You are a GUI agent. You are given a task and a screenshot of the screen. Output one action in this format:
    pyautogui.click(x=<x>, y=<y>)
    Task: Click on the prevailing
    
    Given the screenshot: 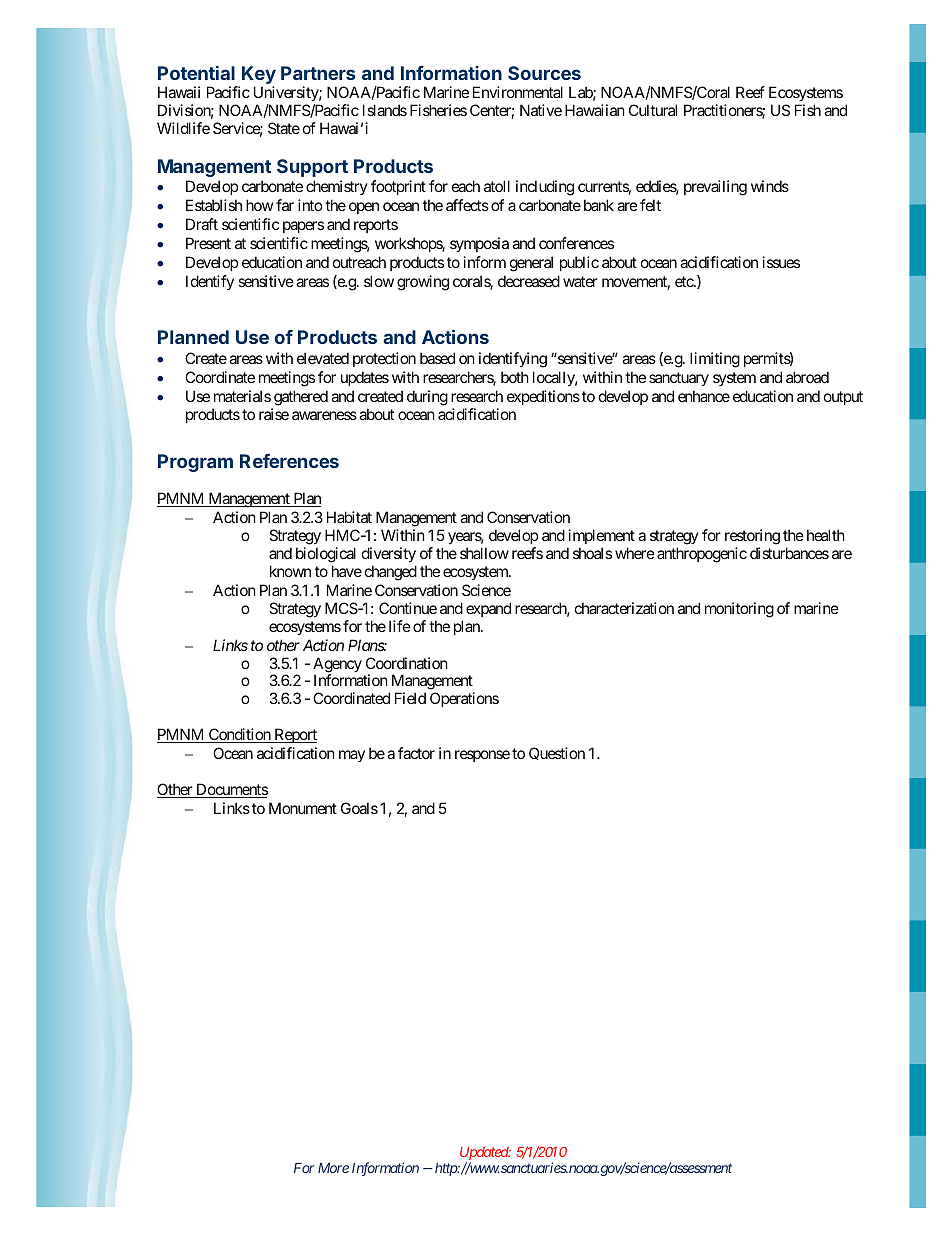 What is the action you would take?
    pyautogui.click(x=715, y=188)
